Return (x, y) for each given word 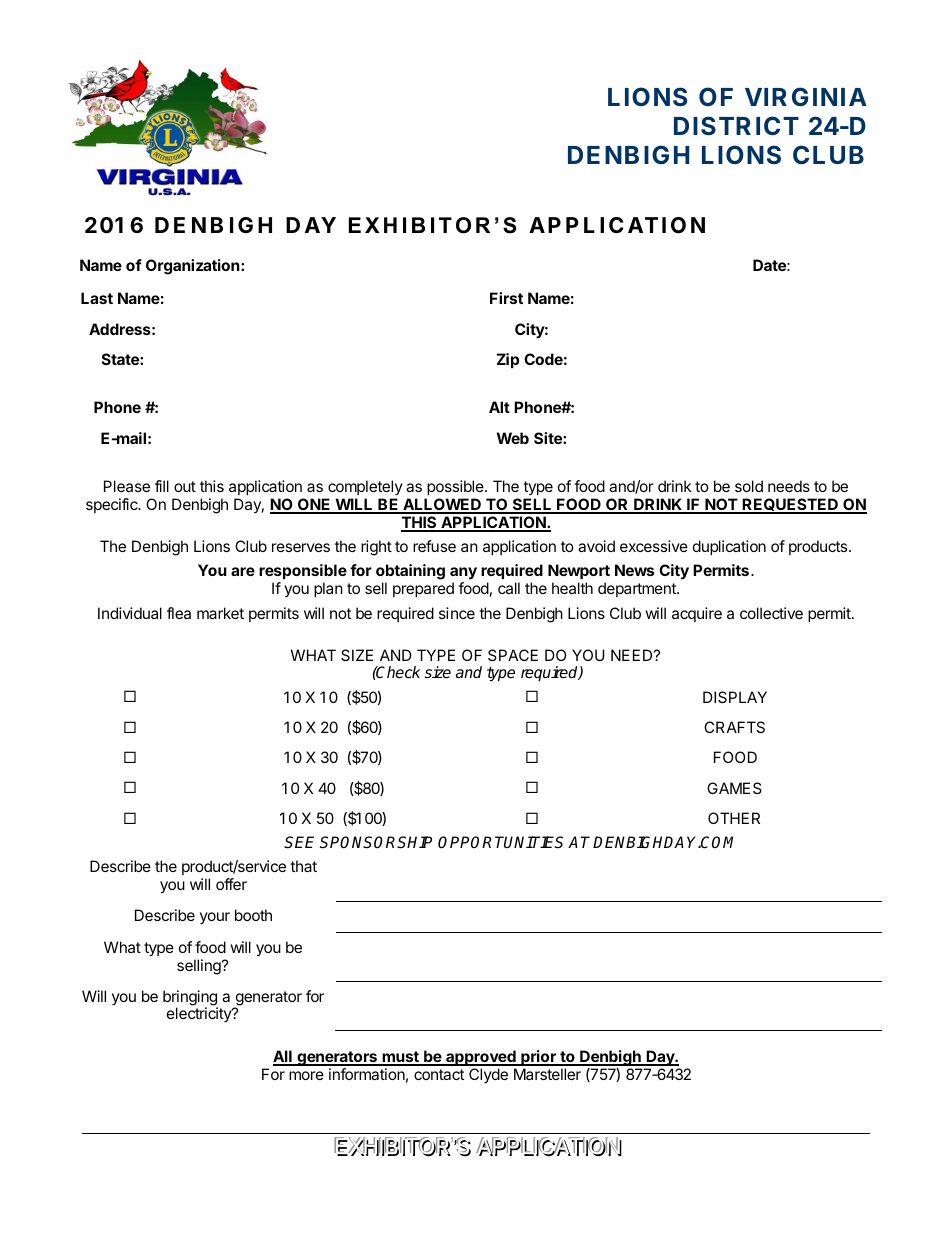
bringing (190, 999)
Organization (194, 267)
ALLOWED (442, 505)
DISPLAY (735, 697)
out (185, 486)
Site (549, 438)
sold (749, 486)
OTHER (734, 818)
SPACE (513, 655)
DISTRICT (736, 125)
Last (97, 298)
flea (179, 613)
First (506, 298)
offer (231, 884)
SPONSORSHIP (376, 842)
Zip (508, 360)
